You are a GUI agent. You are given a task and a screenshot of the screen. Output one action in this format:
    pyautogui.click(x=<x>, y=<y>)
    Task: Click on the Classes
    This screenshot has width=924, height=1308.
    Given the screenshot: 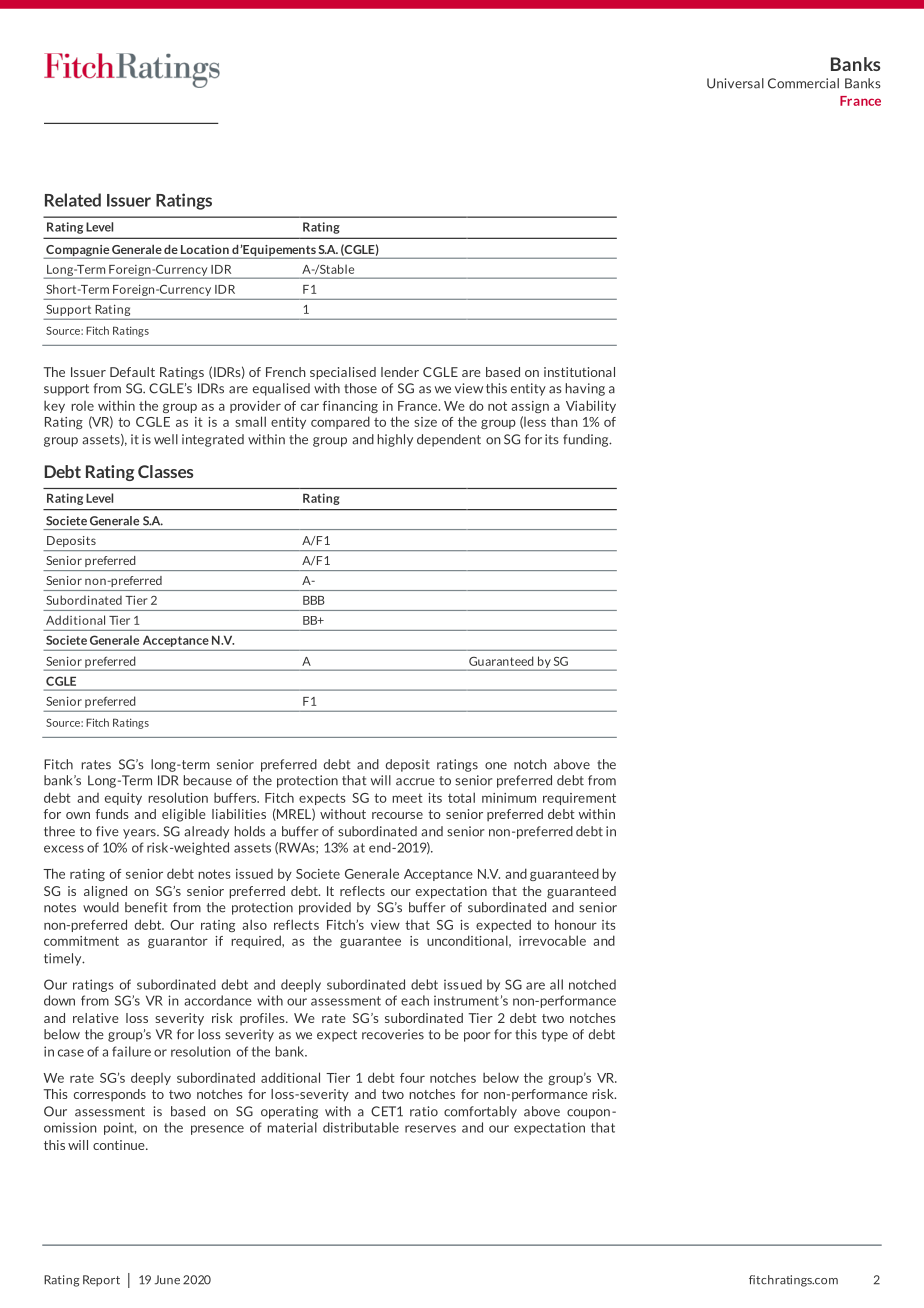 What is the action you would take?
    pyautogui.click(x=165, y=471)
